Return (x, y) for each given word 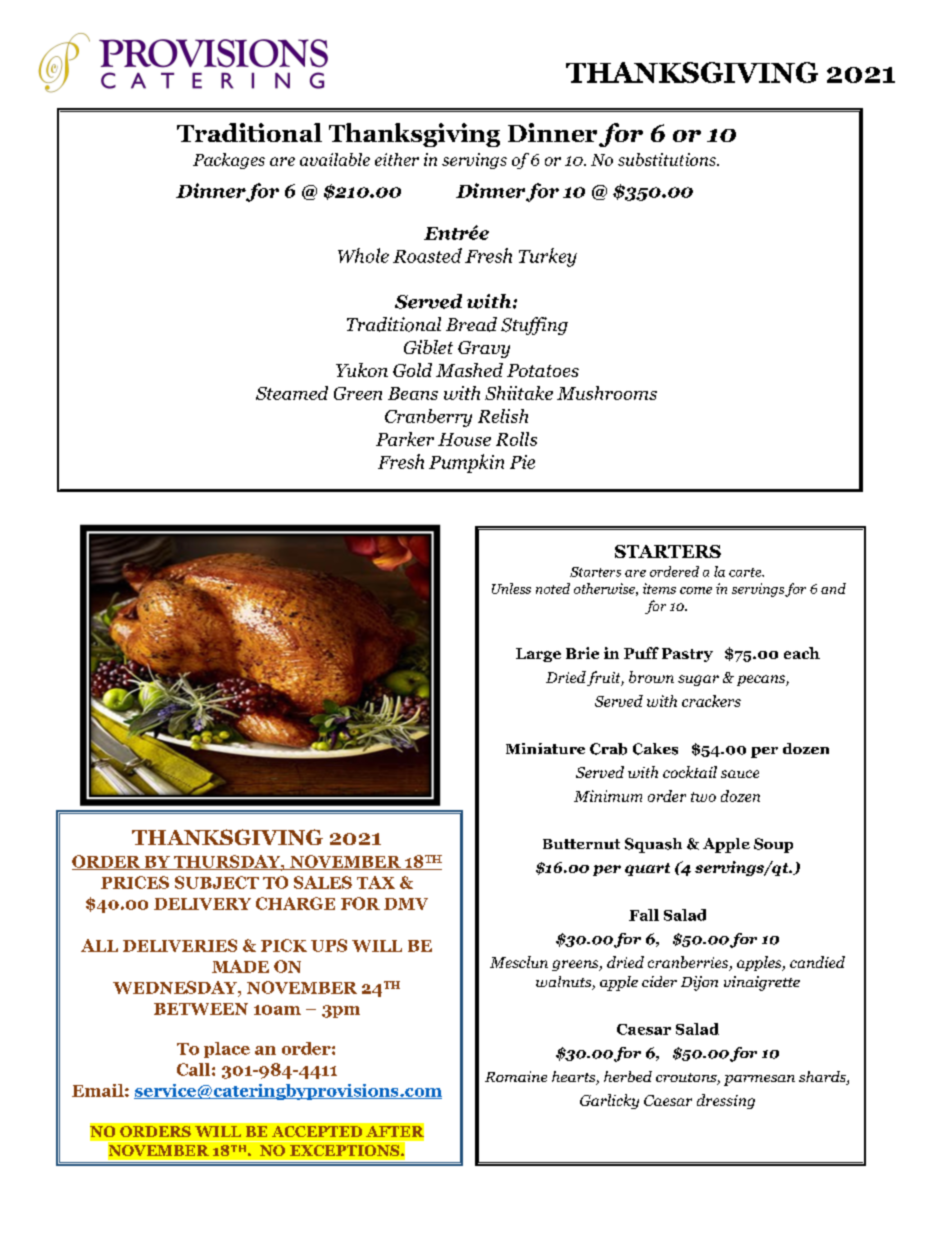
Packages (229, 161)
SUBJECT (217, 882)
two (703, 797)
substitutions (668, 159)
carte (746, 572)
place (227, 1050)
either (397, 159)
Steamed (292, 393)
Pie (522, 462)
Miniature (545, 748)
